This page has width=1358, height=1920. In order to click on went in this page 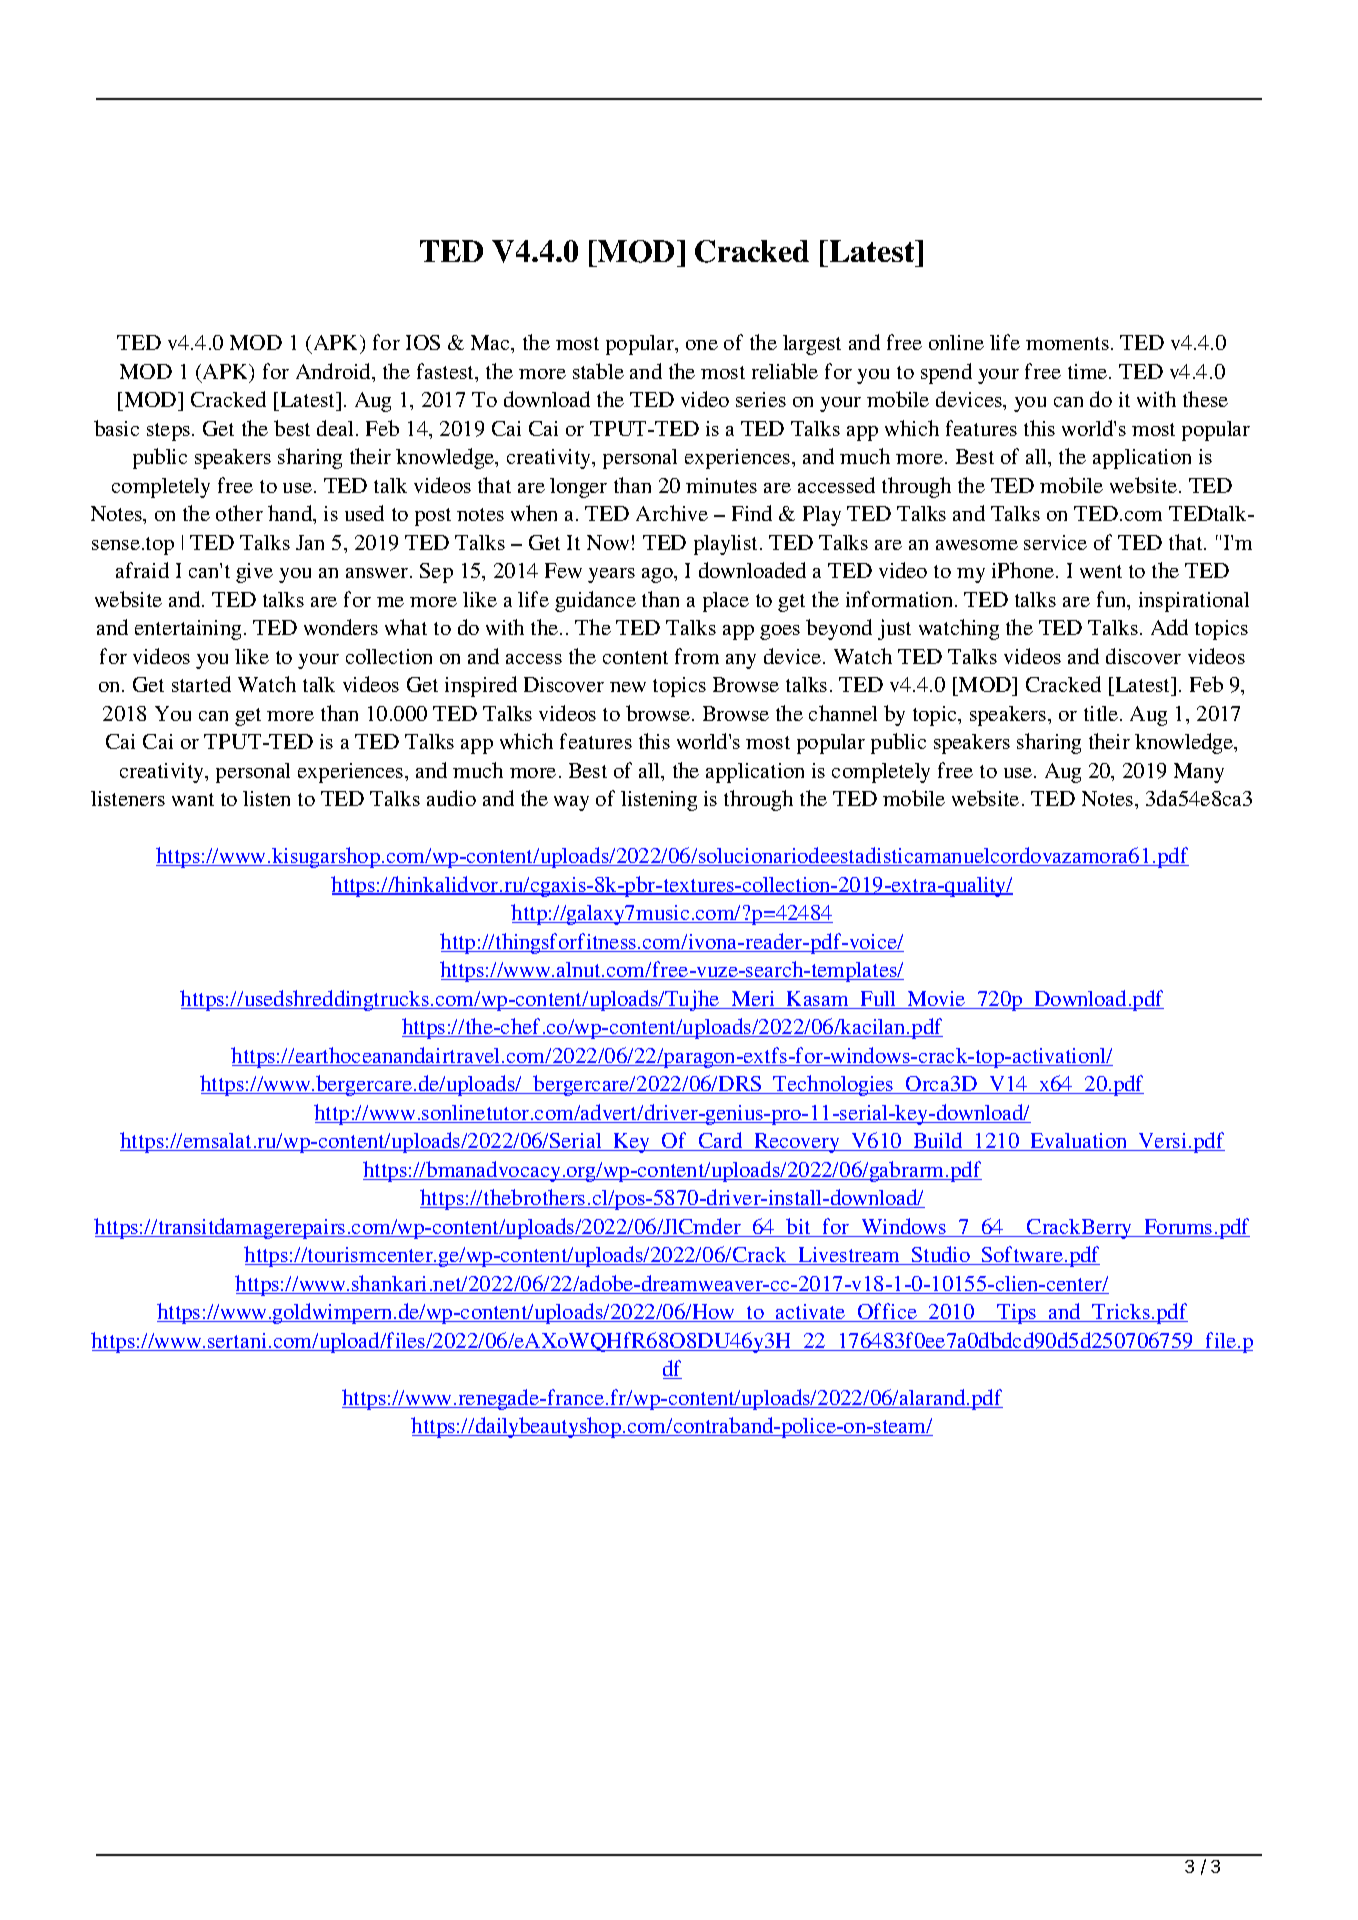, I will do `click(1101, 571)`.
